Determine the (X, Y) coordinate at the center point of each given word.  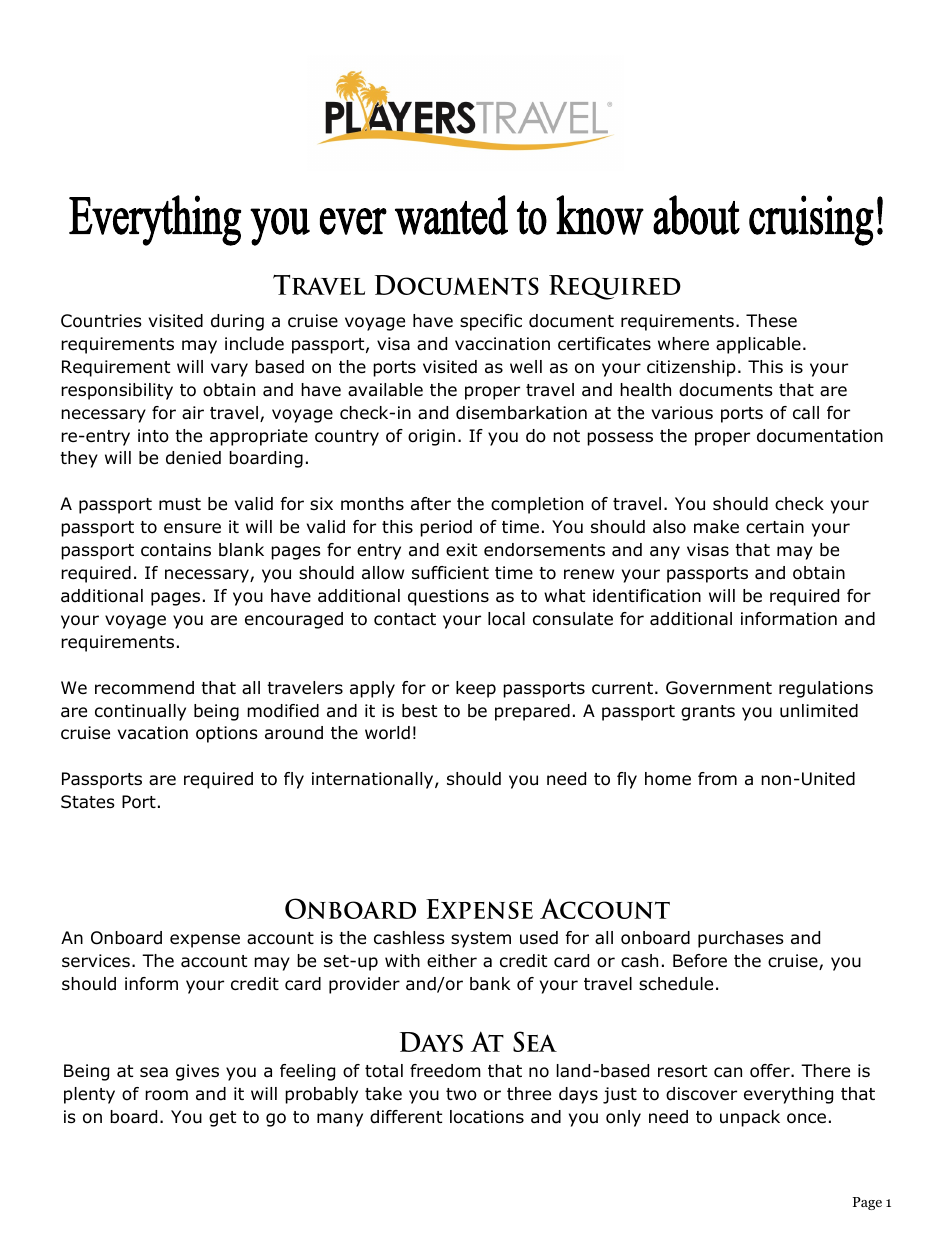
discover (701, 1094)
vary (229, 370)
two (461, 1094)
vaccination (502, 344)
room (166, 1095)
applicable (758, 345)
